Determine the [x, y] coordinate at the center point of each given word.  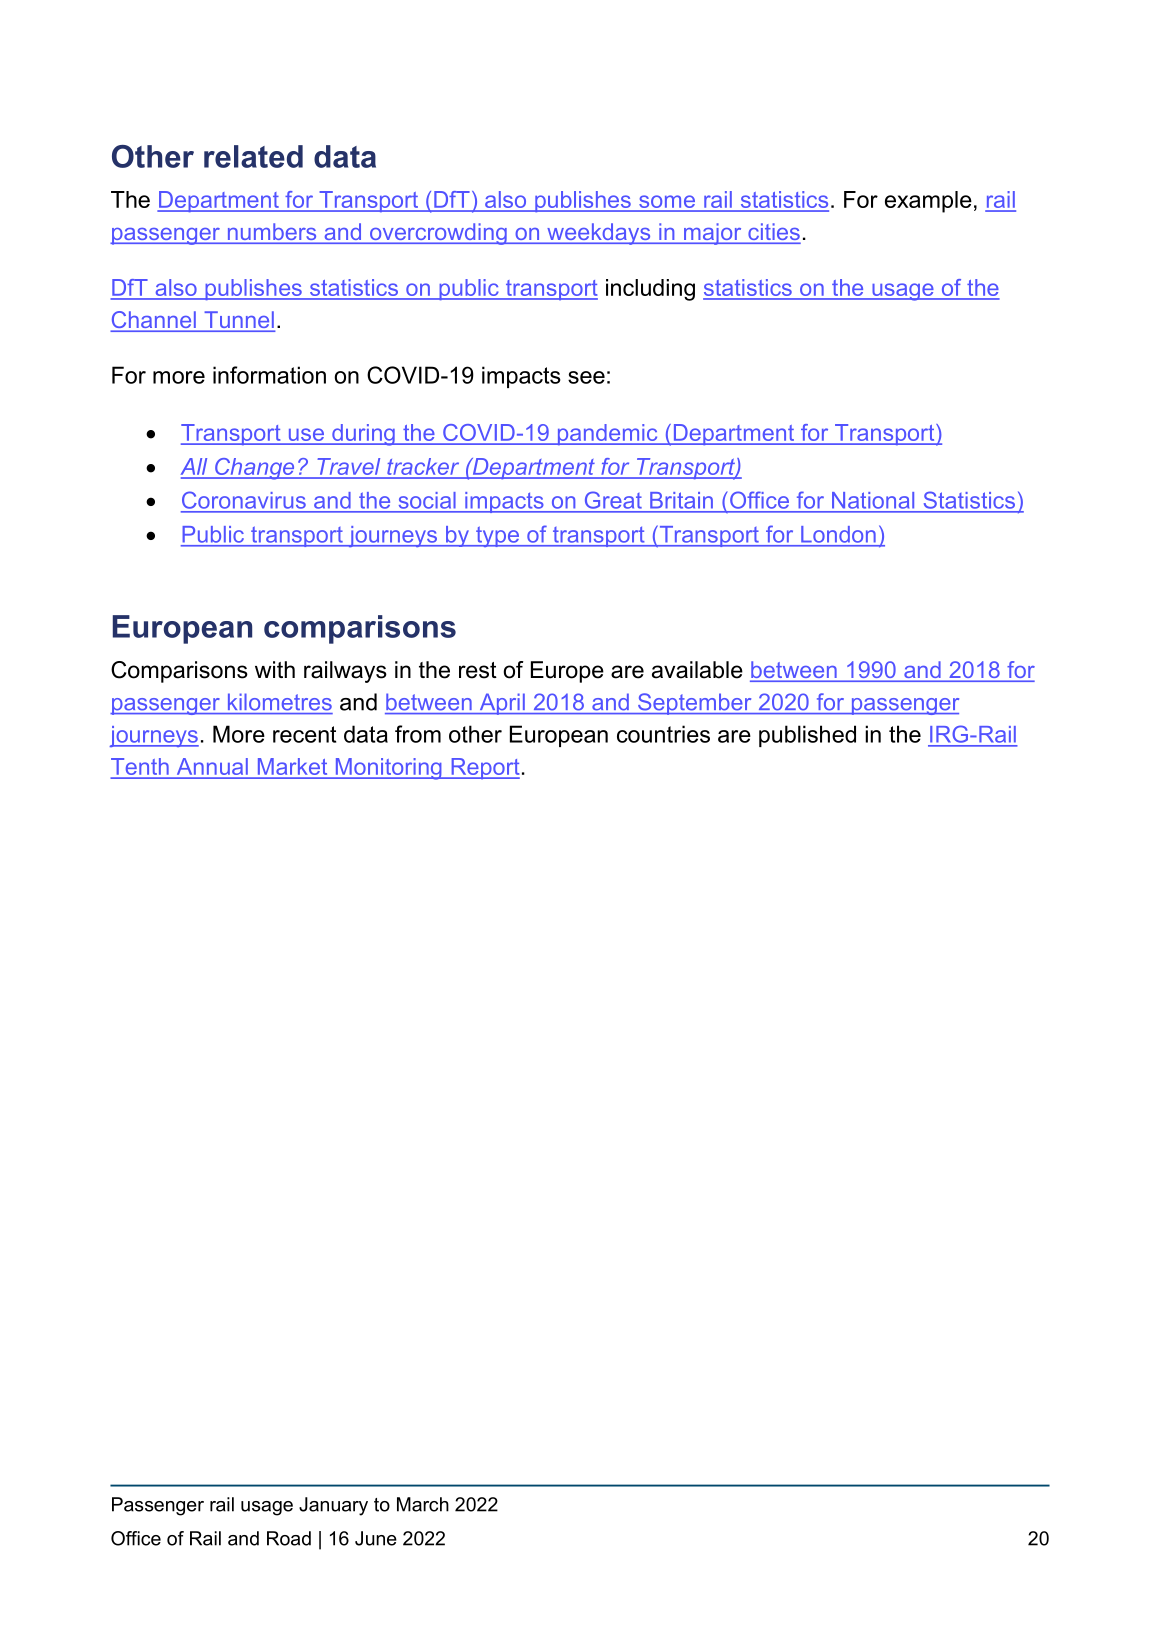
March [423, 1504]
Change [255, 469]
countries [663, 734]
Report [484, 768]
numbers [272, 233]
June [376, 1538]
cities [773, 233]
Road [289, 1538]
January [333, 1506]
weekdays [599, 234]
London [838, 534]
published [807, 736]
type [497, 536]
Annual [212, 766]
